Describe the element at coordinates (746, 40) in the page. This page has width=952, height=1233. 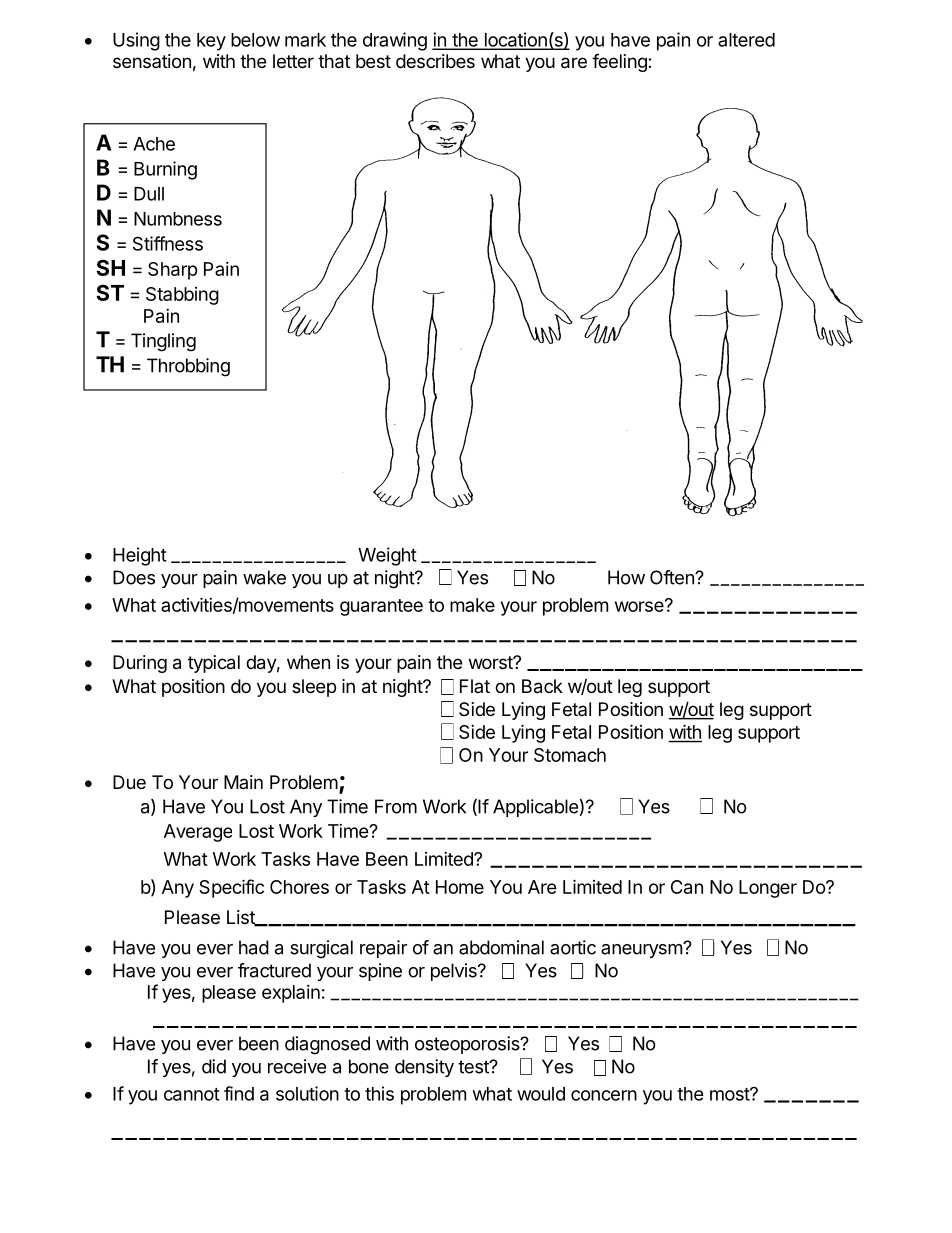
I see `altered` at that location.
